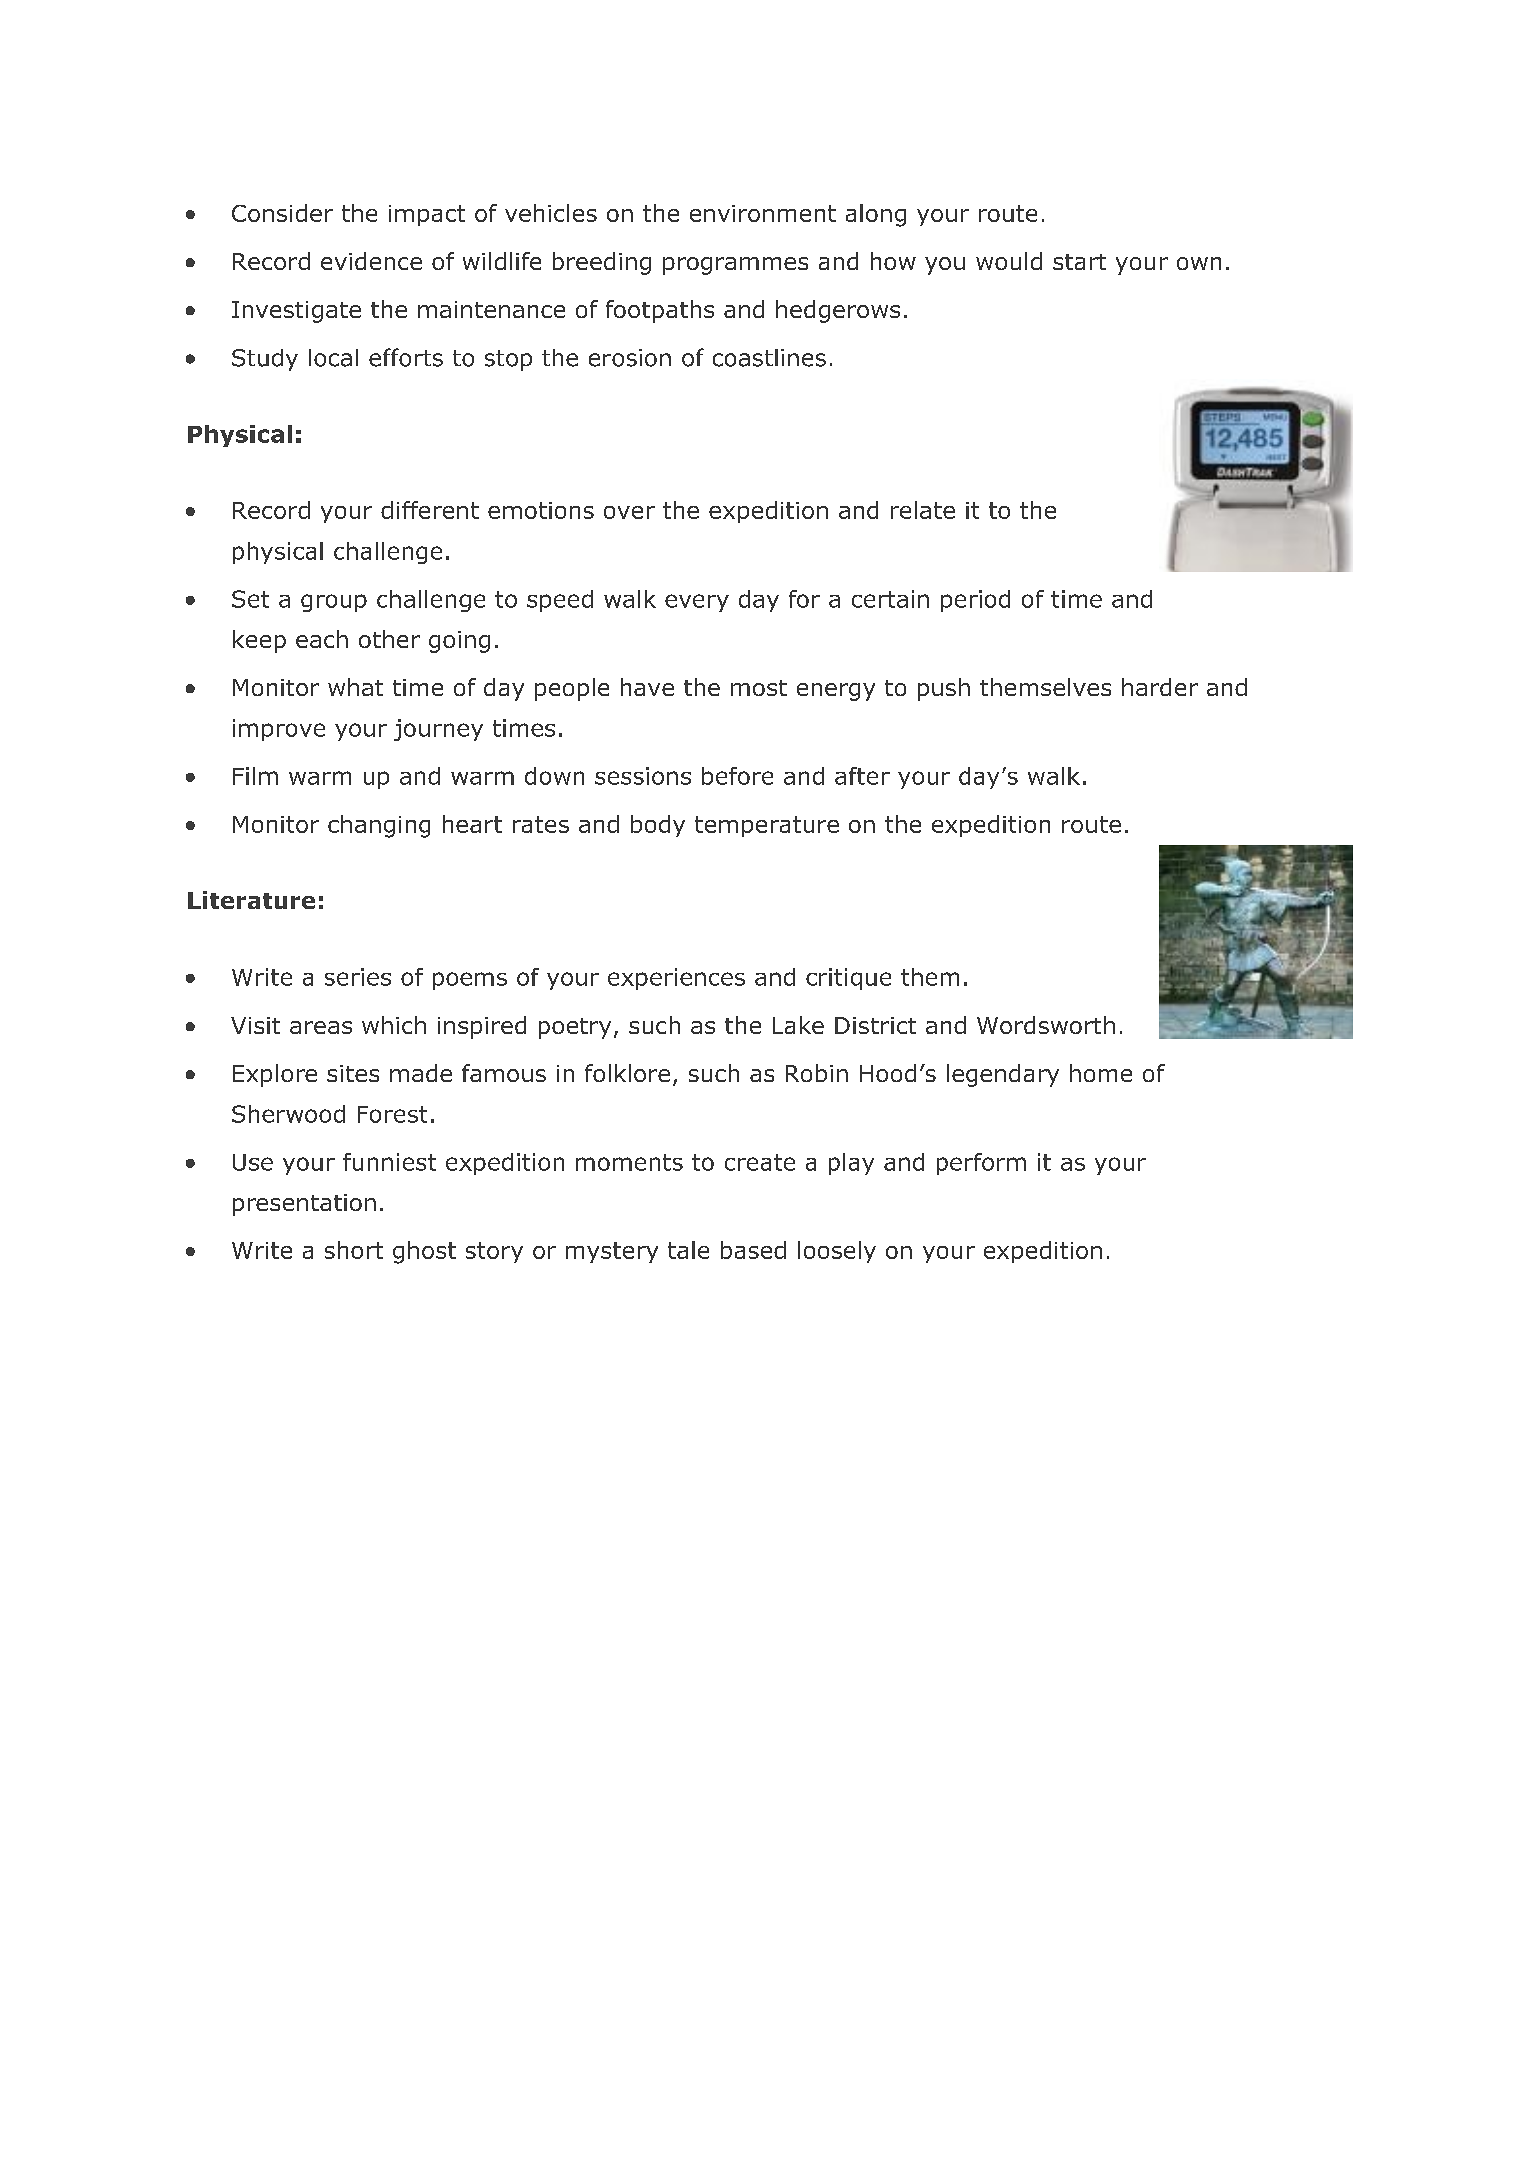 The image size is (1539, 2177). What do you see at coordinates (354, 1250) in the image?
I see `short` at bounding box center [354, 1250].
